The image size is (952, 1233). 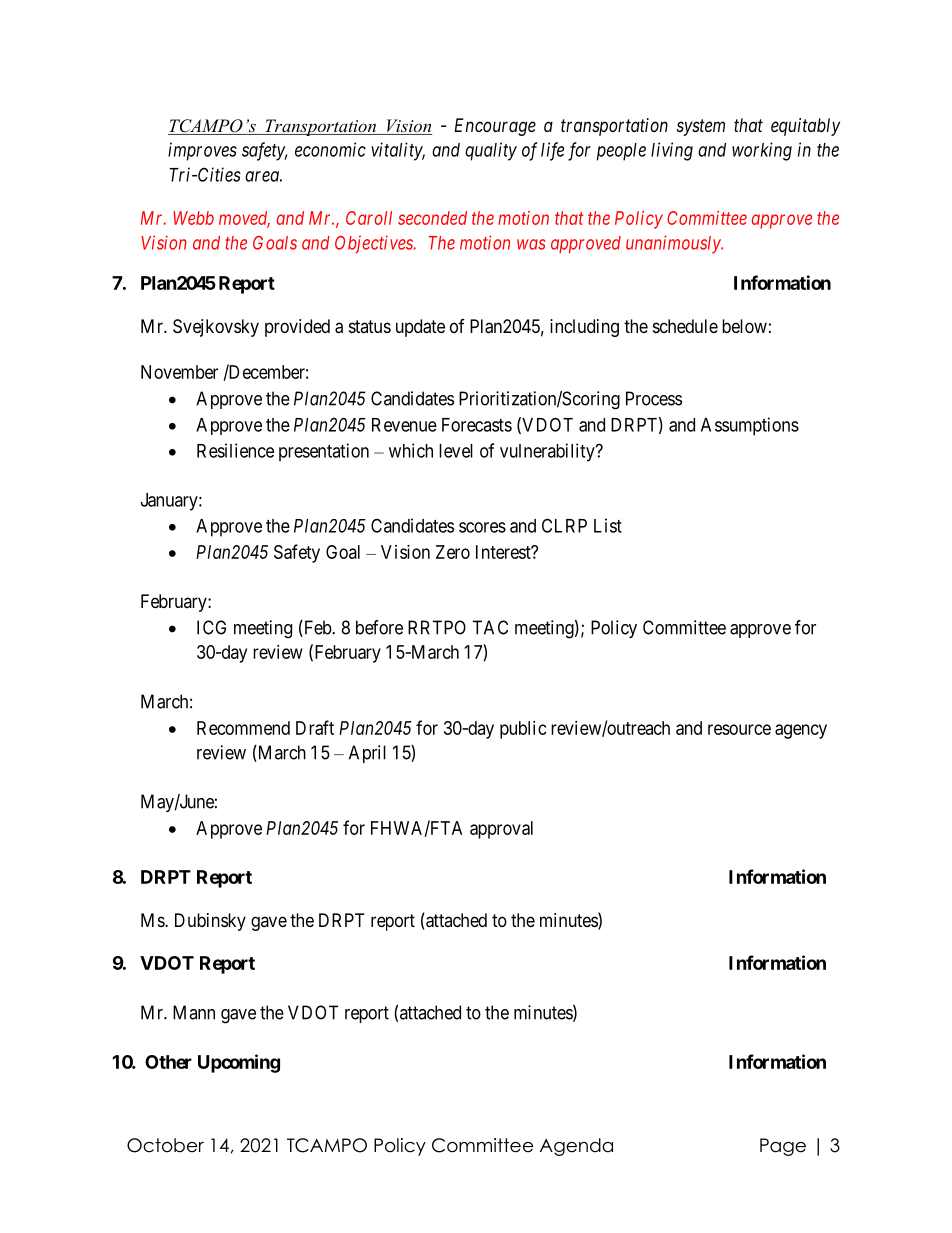 I want to click on improves, so click(x=202, y=151).
